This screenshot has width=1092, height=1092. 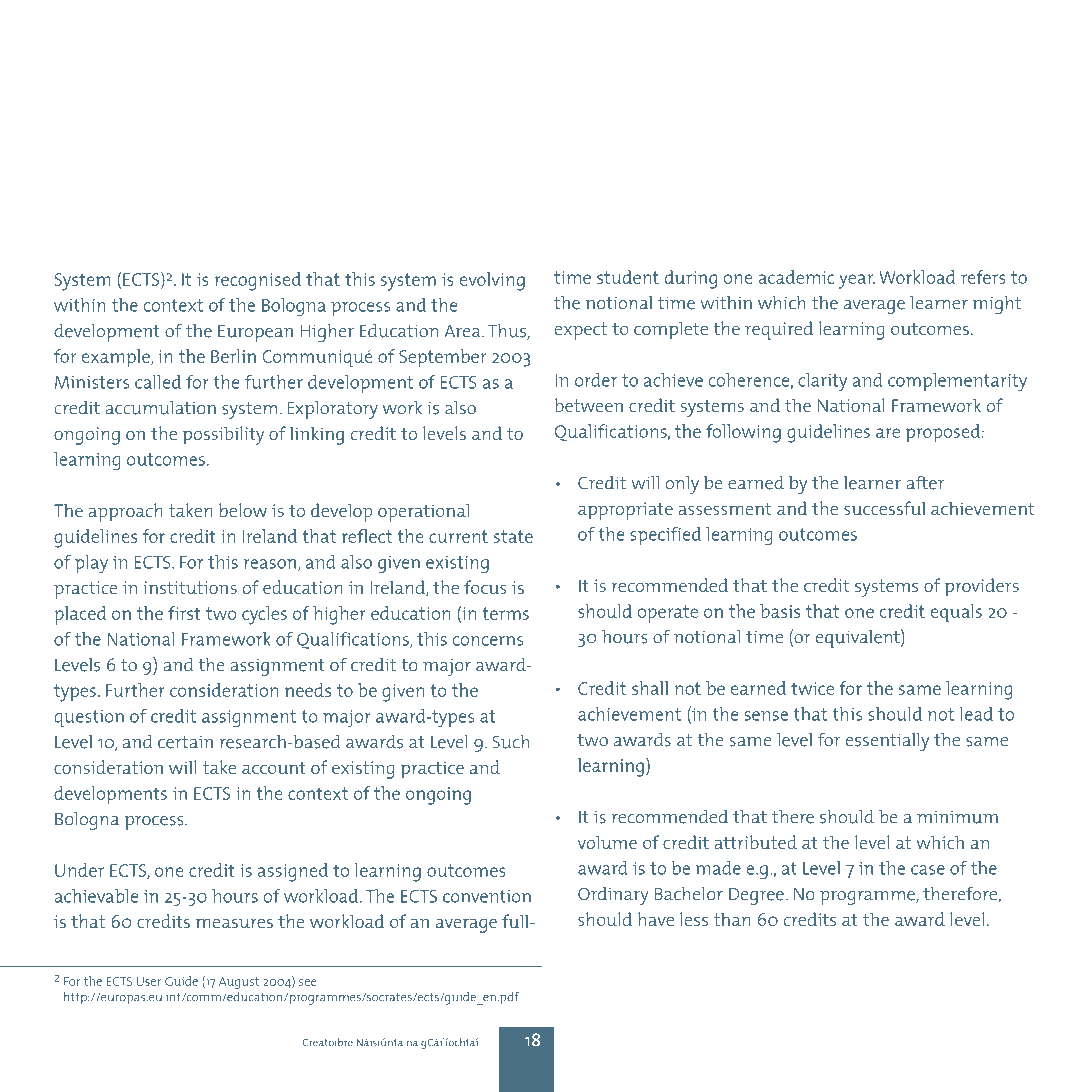 What do you see at coordinates (588, 405) in the screenshot?
I see `between` at bounding box center [588, 405].
